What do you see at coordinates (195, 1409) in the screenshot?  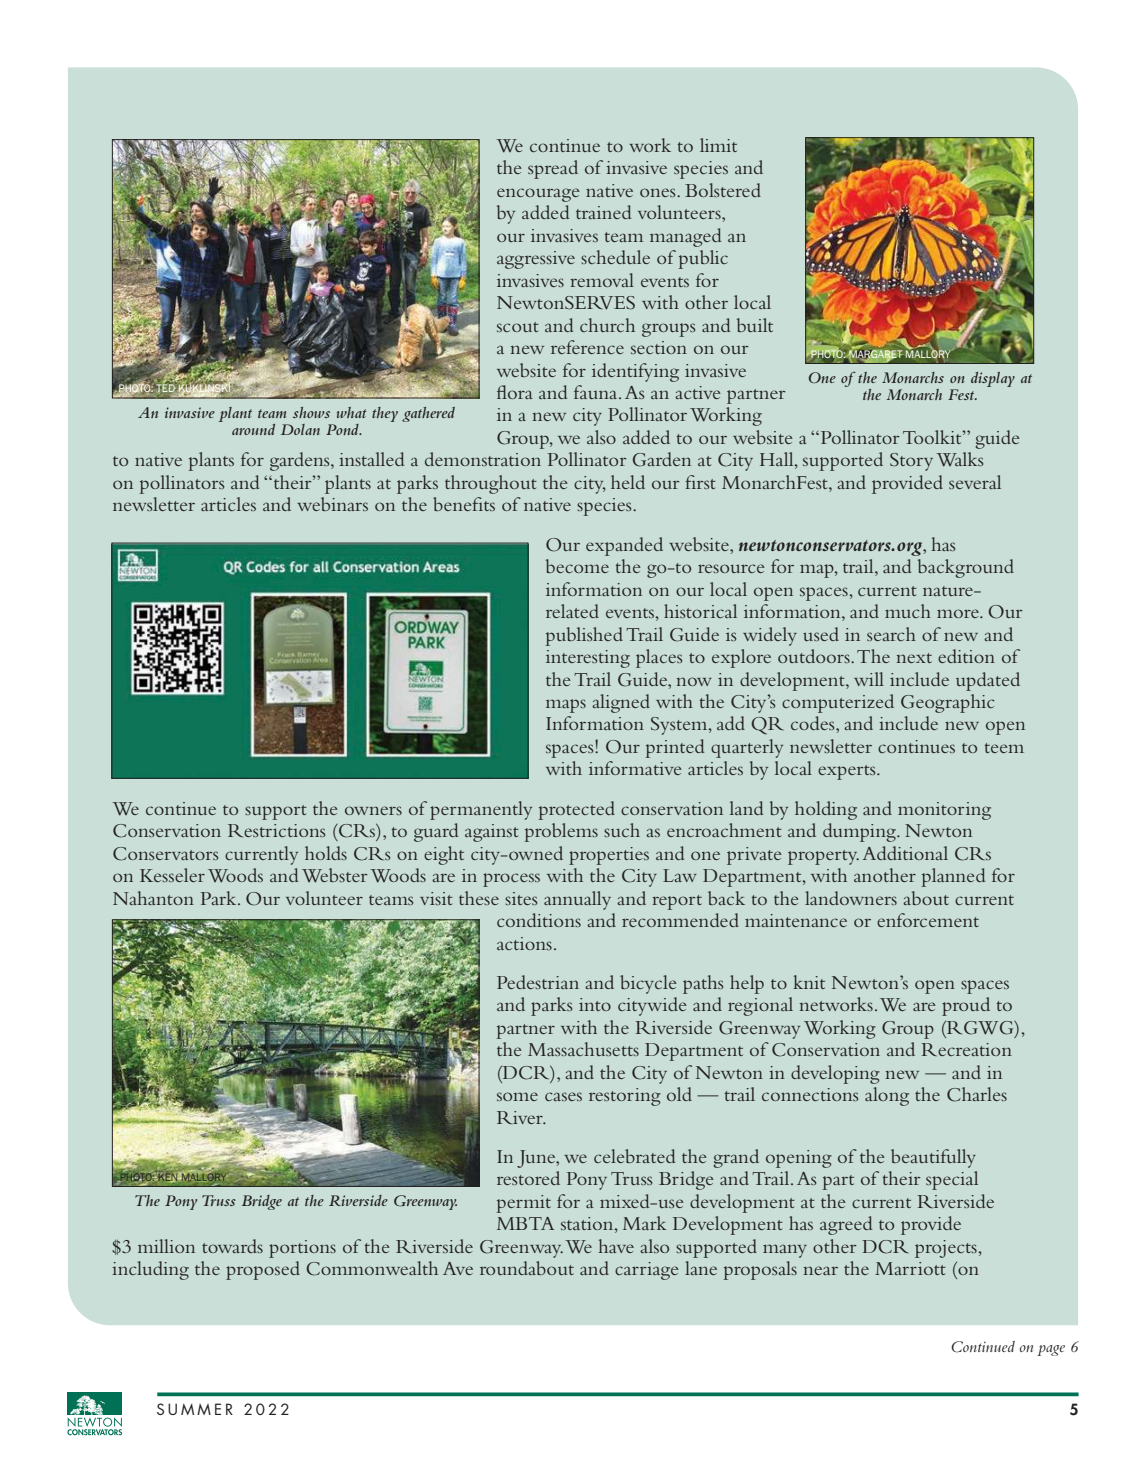 I see `SUMMER` at bounding box center [195, 1409].
